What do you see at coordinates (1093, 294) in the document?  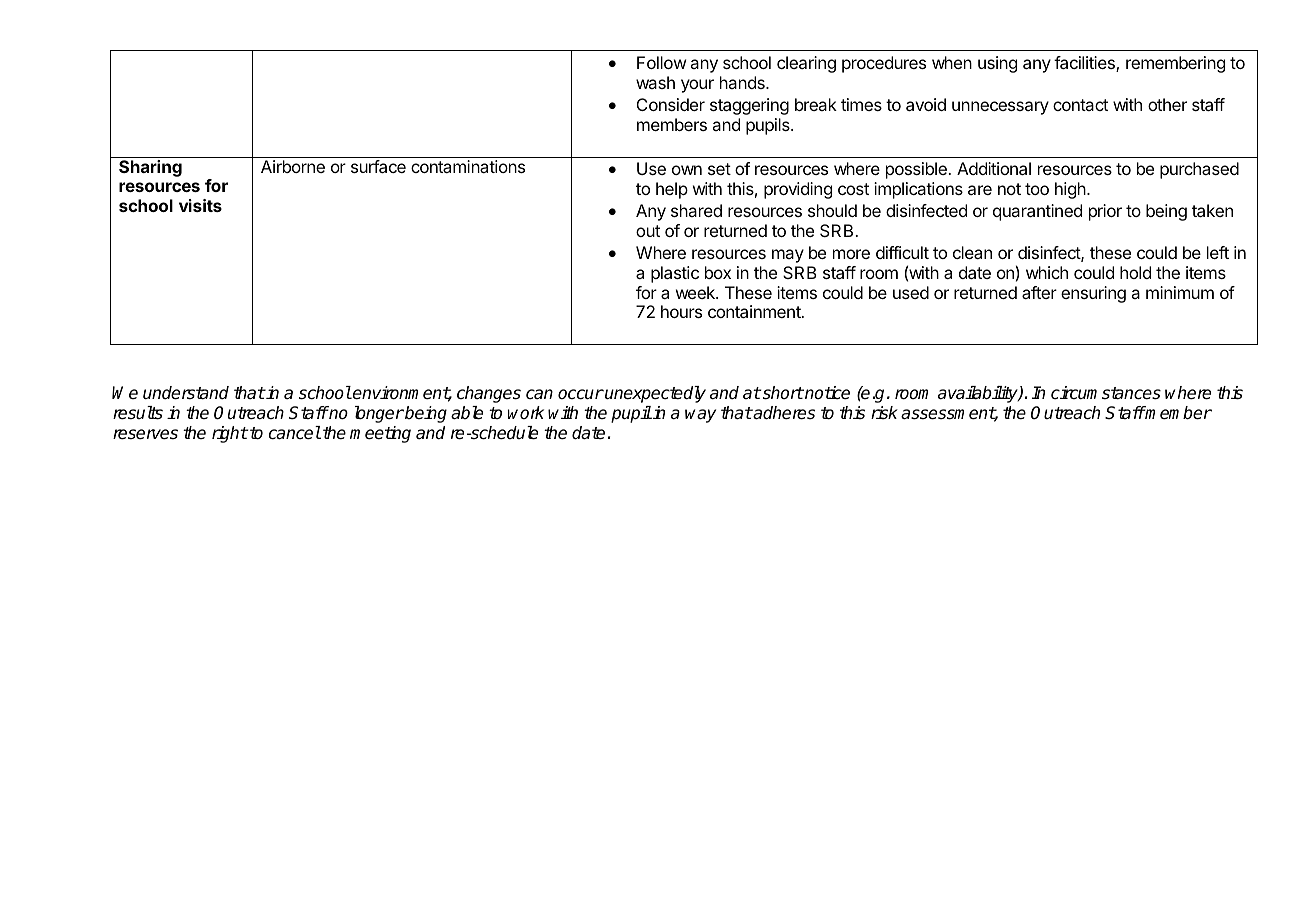 I see `ensuring` at bounding box center [1093, 294].
